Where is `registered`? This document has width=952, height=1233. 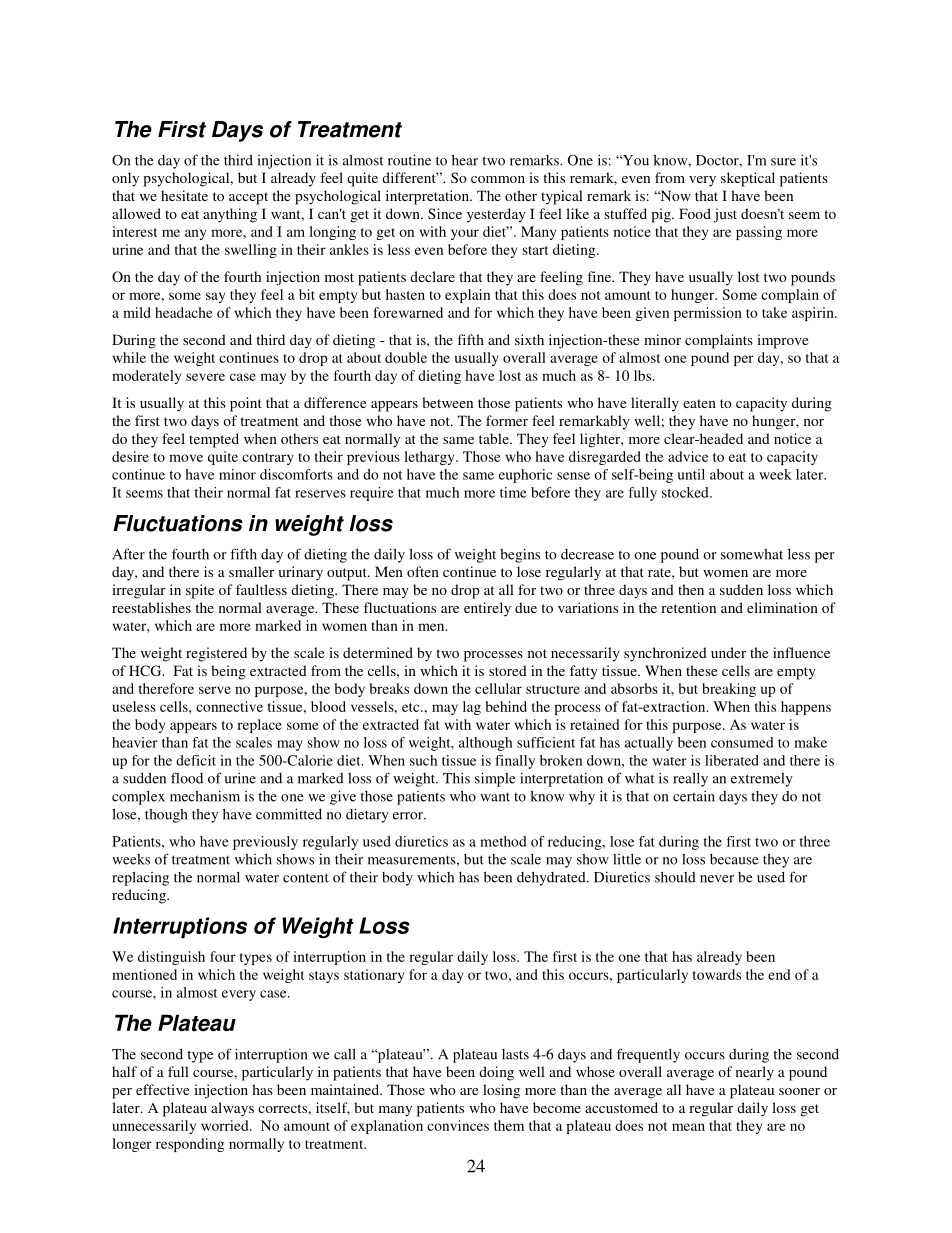
registered is located at coordinates (216, 654).
